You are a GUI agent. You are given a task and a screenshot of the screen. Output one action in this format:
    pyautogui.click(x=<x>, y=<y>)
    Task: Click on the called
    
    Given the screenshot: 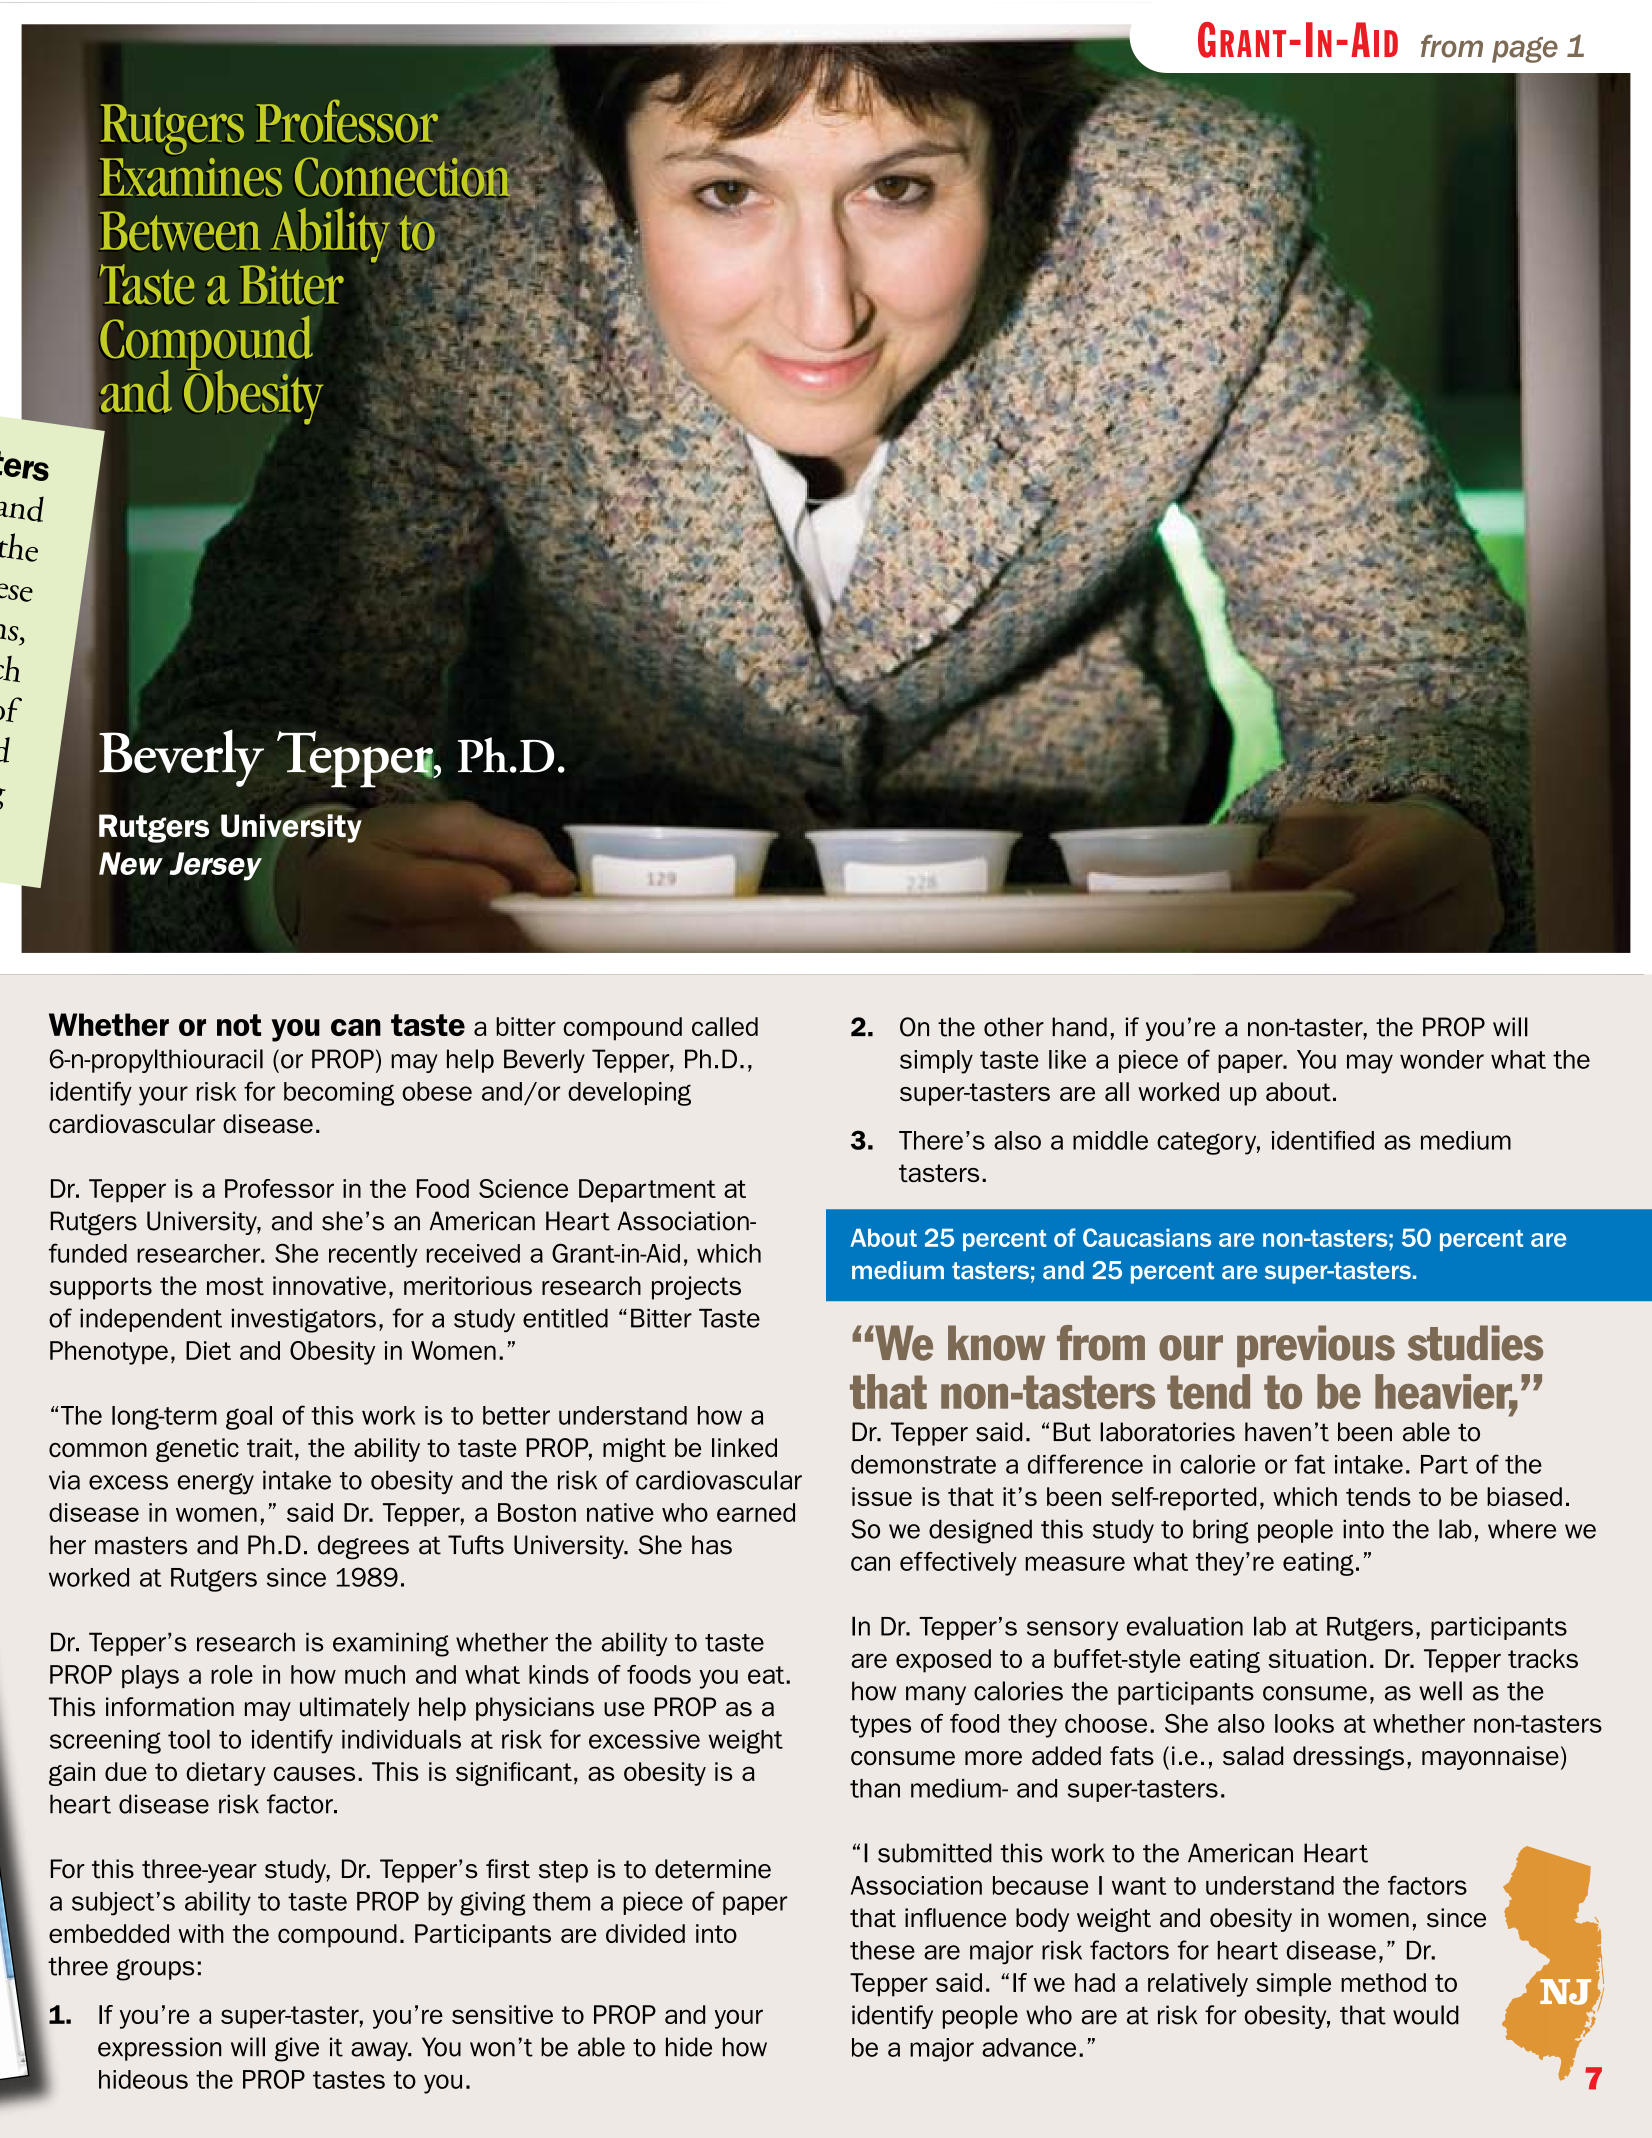 What is the action you would take?
    pyautogui.click(x=725, y=1026)
